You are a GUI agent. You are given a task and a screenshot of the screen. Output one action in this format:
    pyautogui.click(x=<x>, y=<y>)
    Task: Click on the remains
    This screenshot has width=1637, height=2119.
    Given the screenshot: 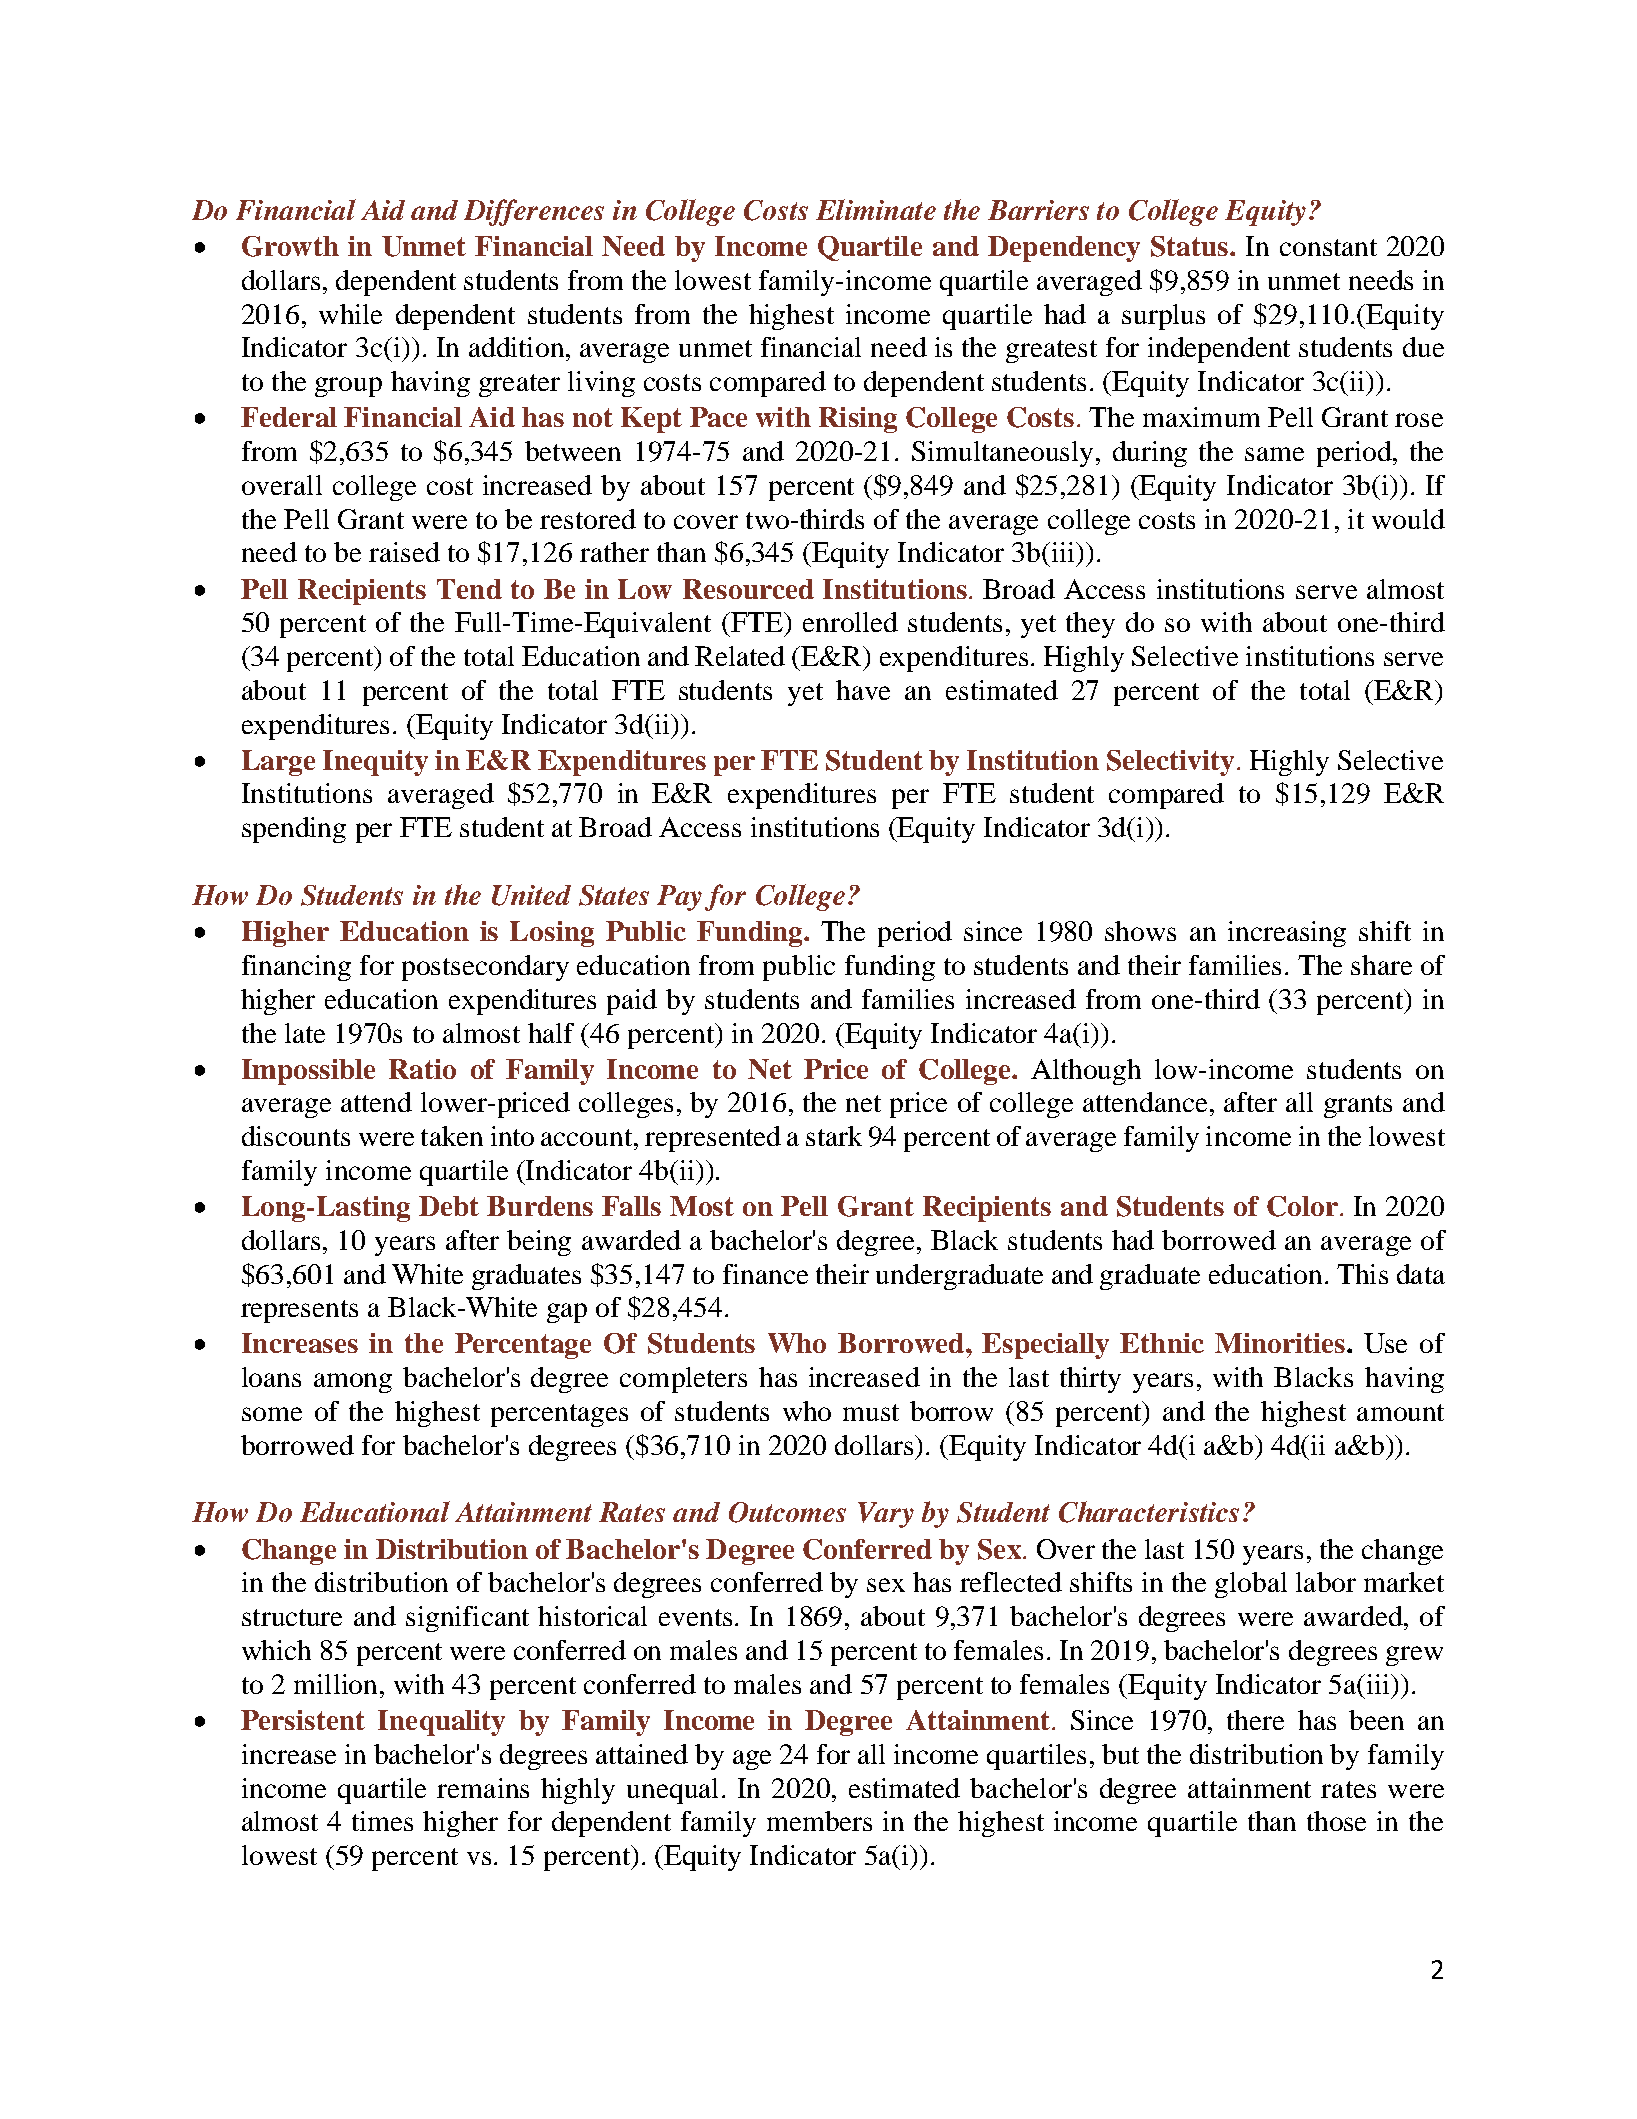 What is the action you would take?
    pyautogui.click(x=483, y=1788)
